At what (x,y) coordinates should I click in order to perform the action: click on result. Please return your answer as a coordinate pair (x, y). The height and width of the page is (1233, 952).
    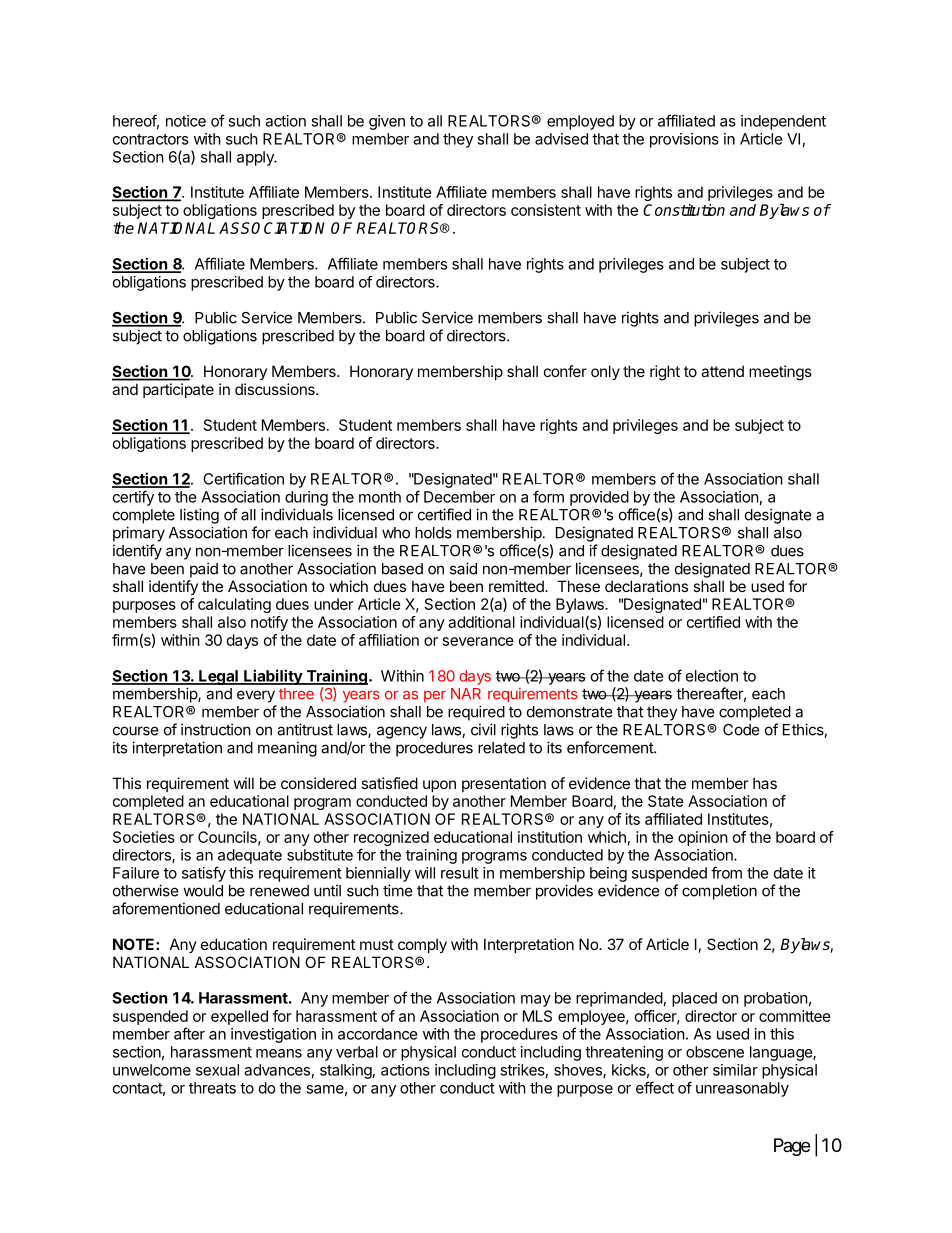
    Looking at the image, I should click on (460, 873).
